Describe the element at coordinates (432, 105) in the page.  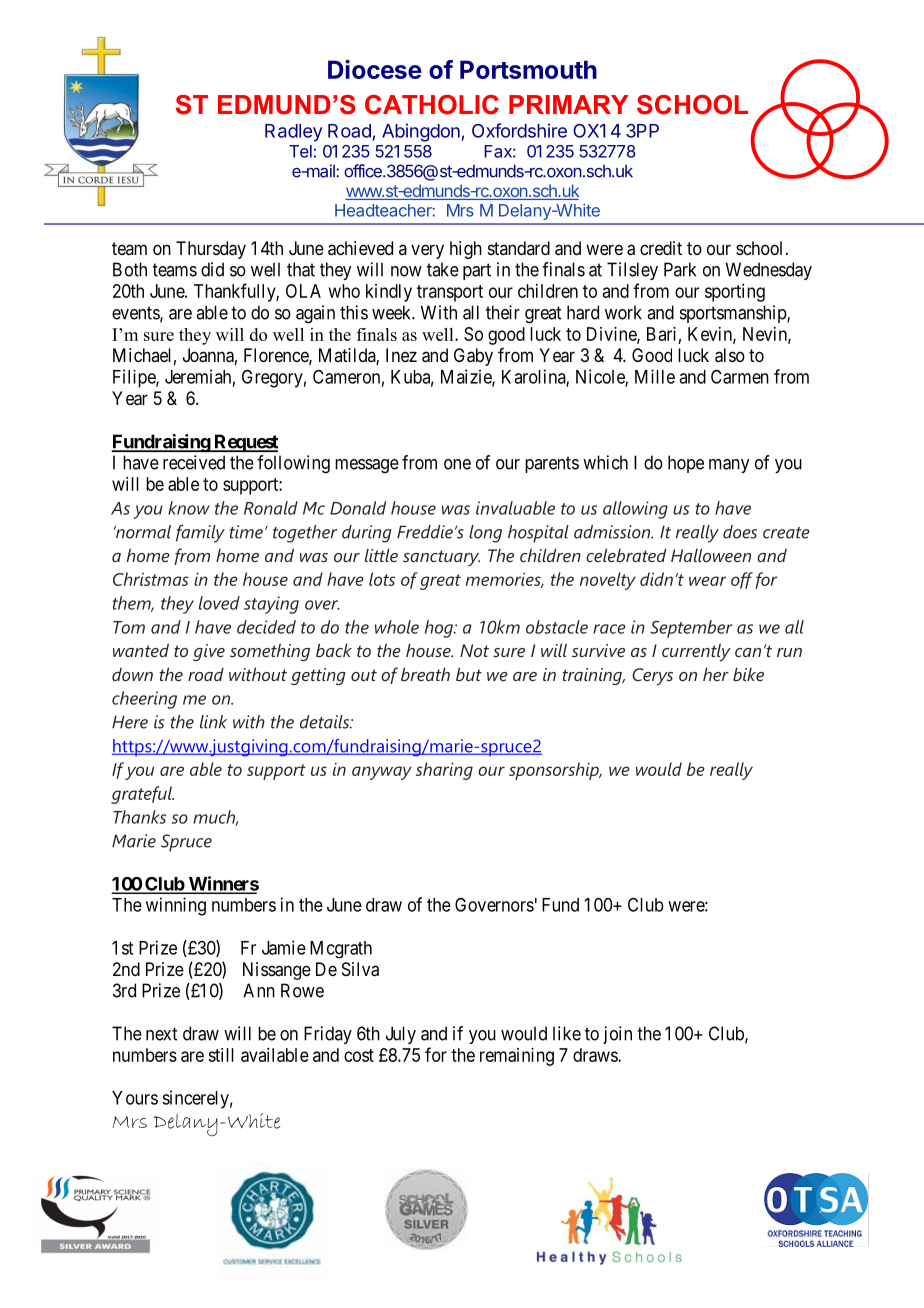
I see `CATHOLIC` at that location.
